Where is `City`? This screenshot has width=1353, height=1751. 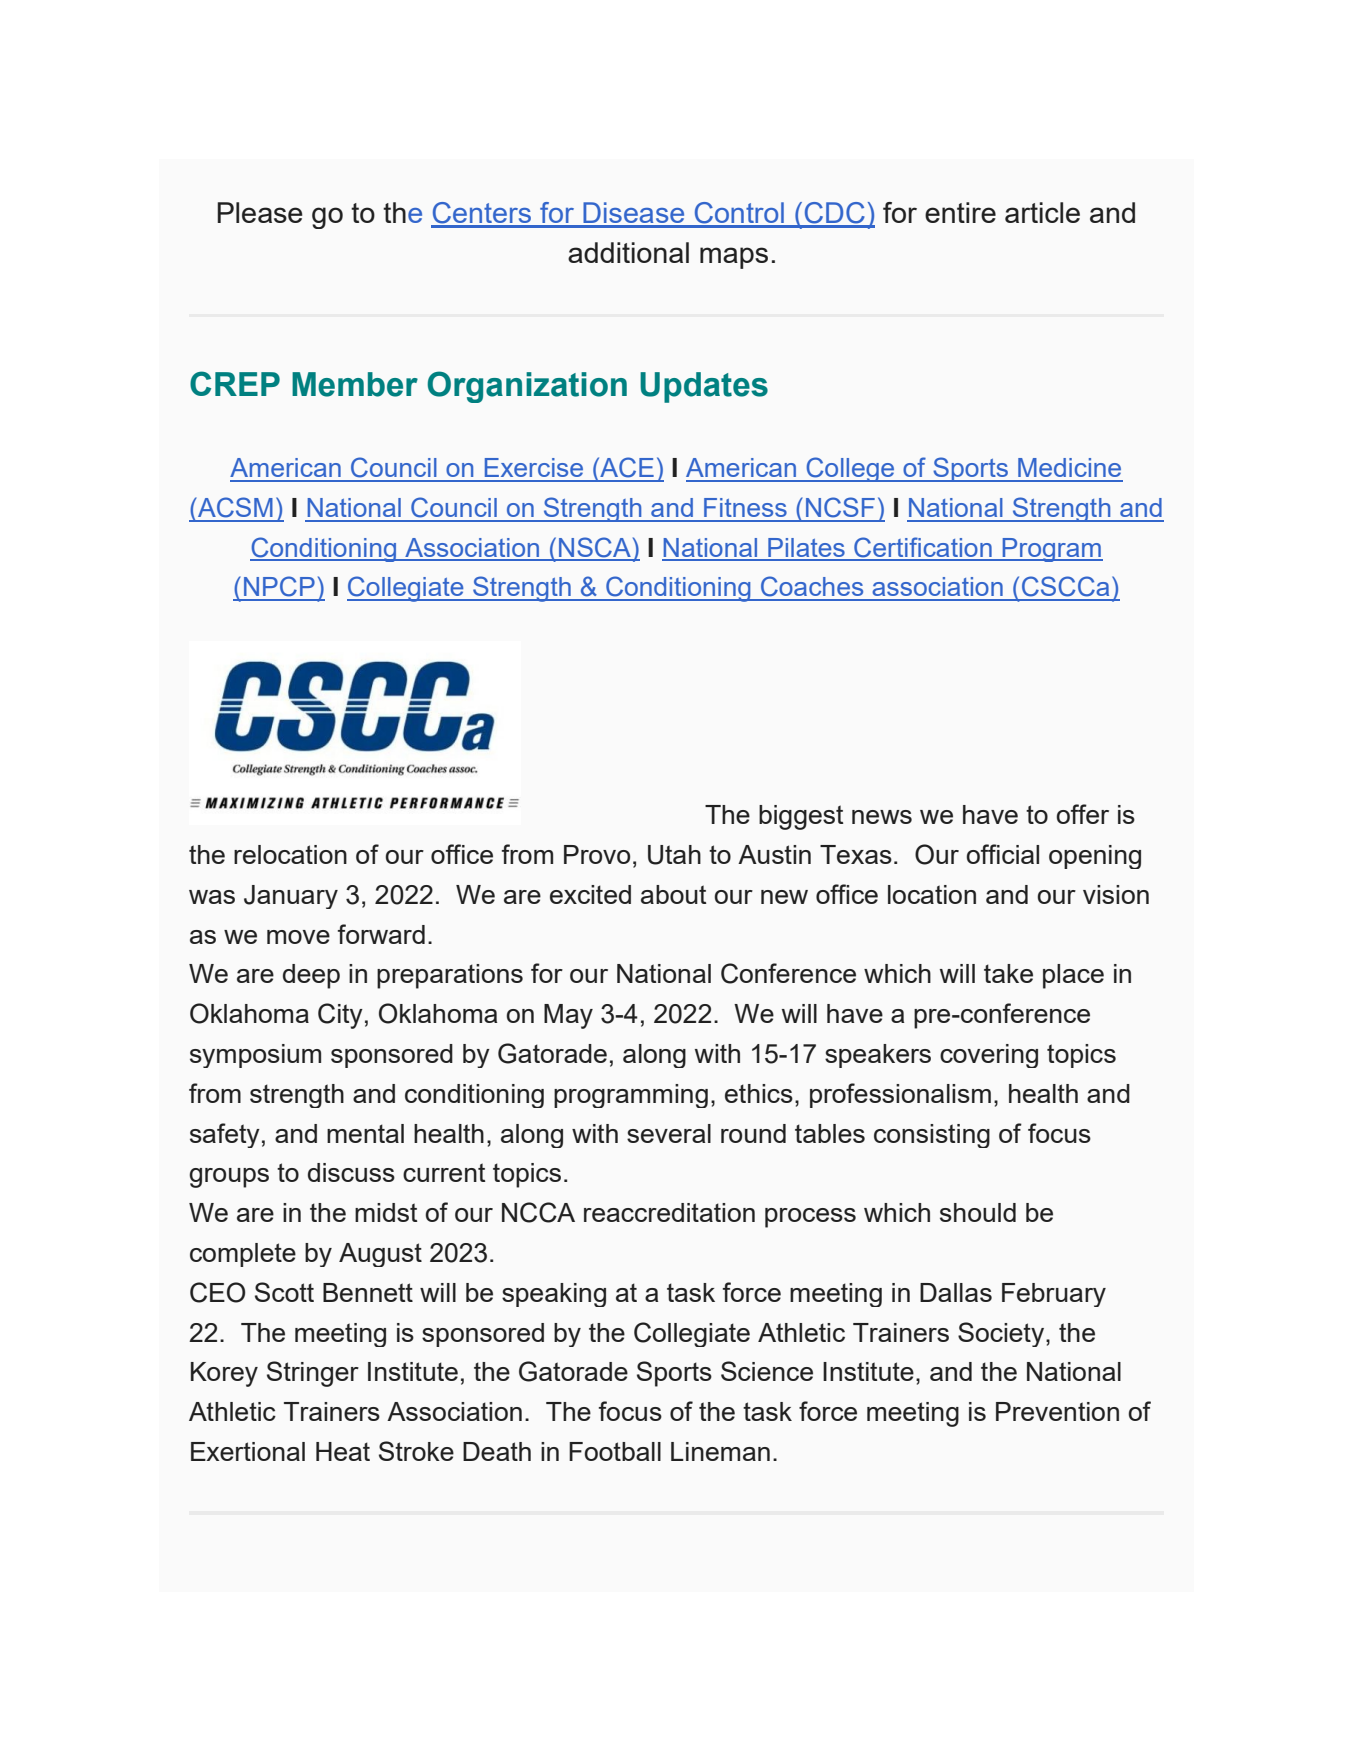
City is located at coordinates (340, 1016).
